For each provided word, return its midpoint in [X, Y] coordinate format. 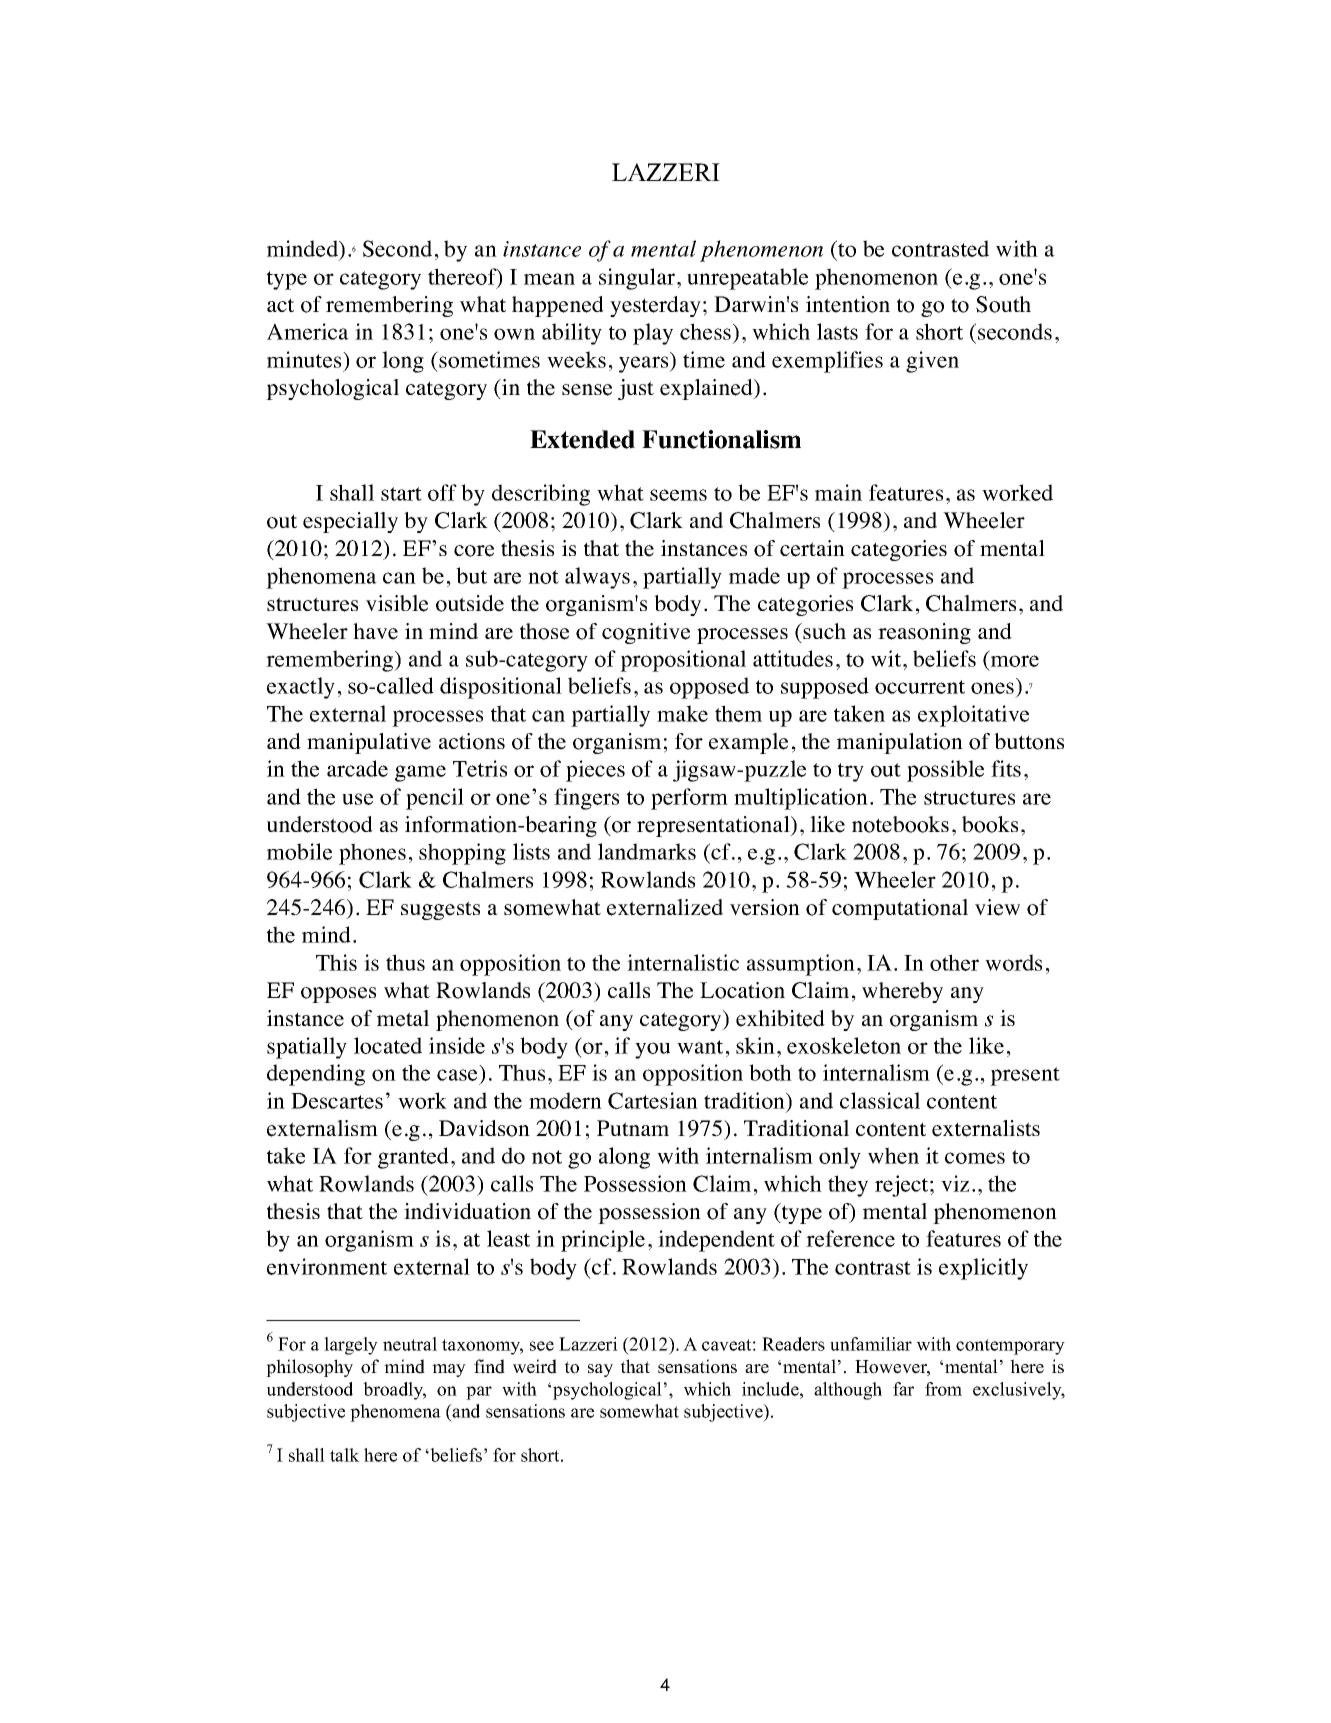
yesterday [655, 306]
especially [350, 522]
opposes [338, 995]
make [682, 713]
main [838, 492]
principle [603, 1241]
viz [955, 1183]
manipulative [369, 743]
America [308, 331]
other [954, 962]
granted [413, 1158]
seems [678, 495]
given [932, 362]
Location [742, 990]
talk [345, 1455]
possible [945, 771]
